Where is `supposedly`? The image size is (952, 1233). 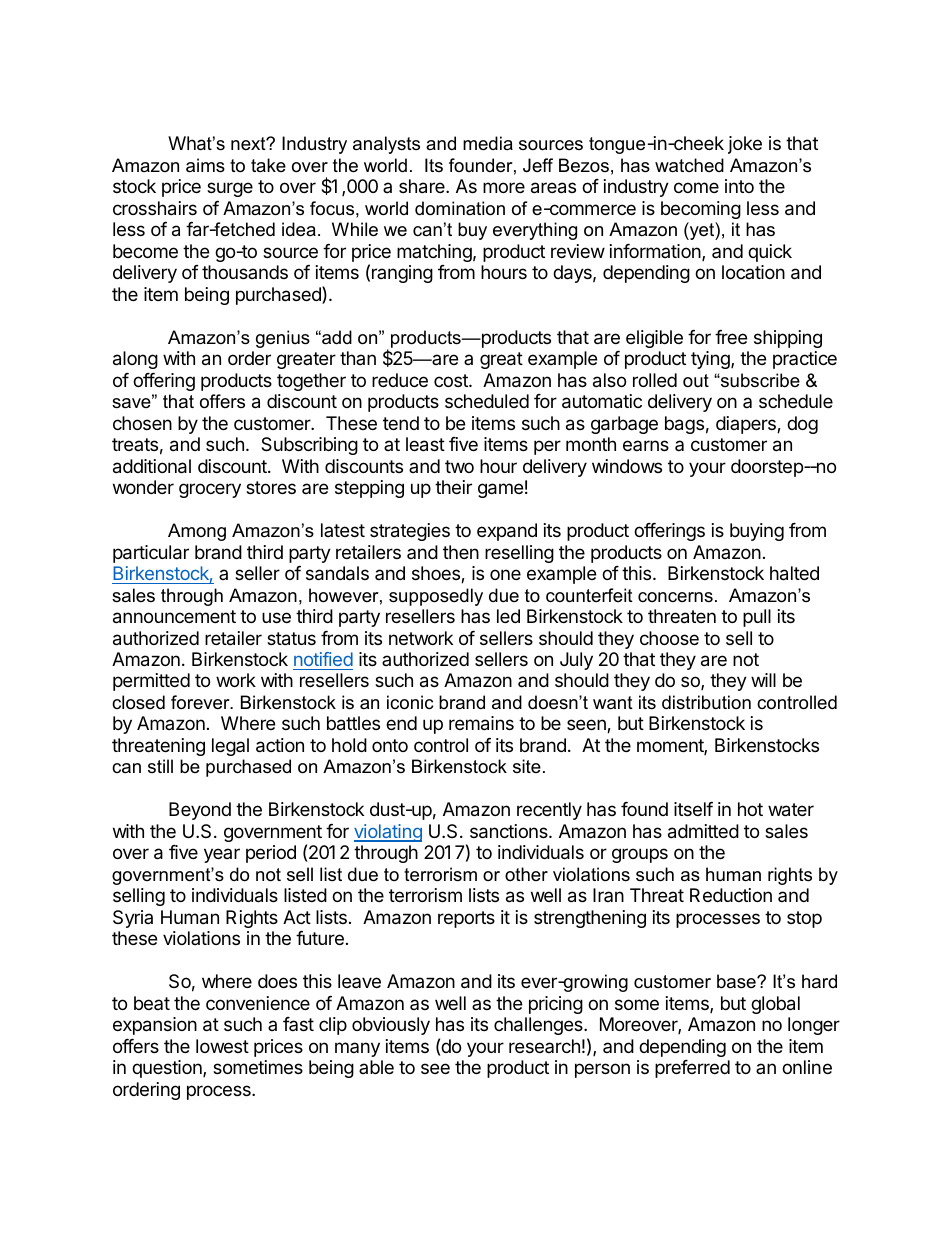 supposedly is located at coordinates (436, 597).
